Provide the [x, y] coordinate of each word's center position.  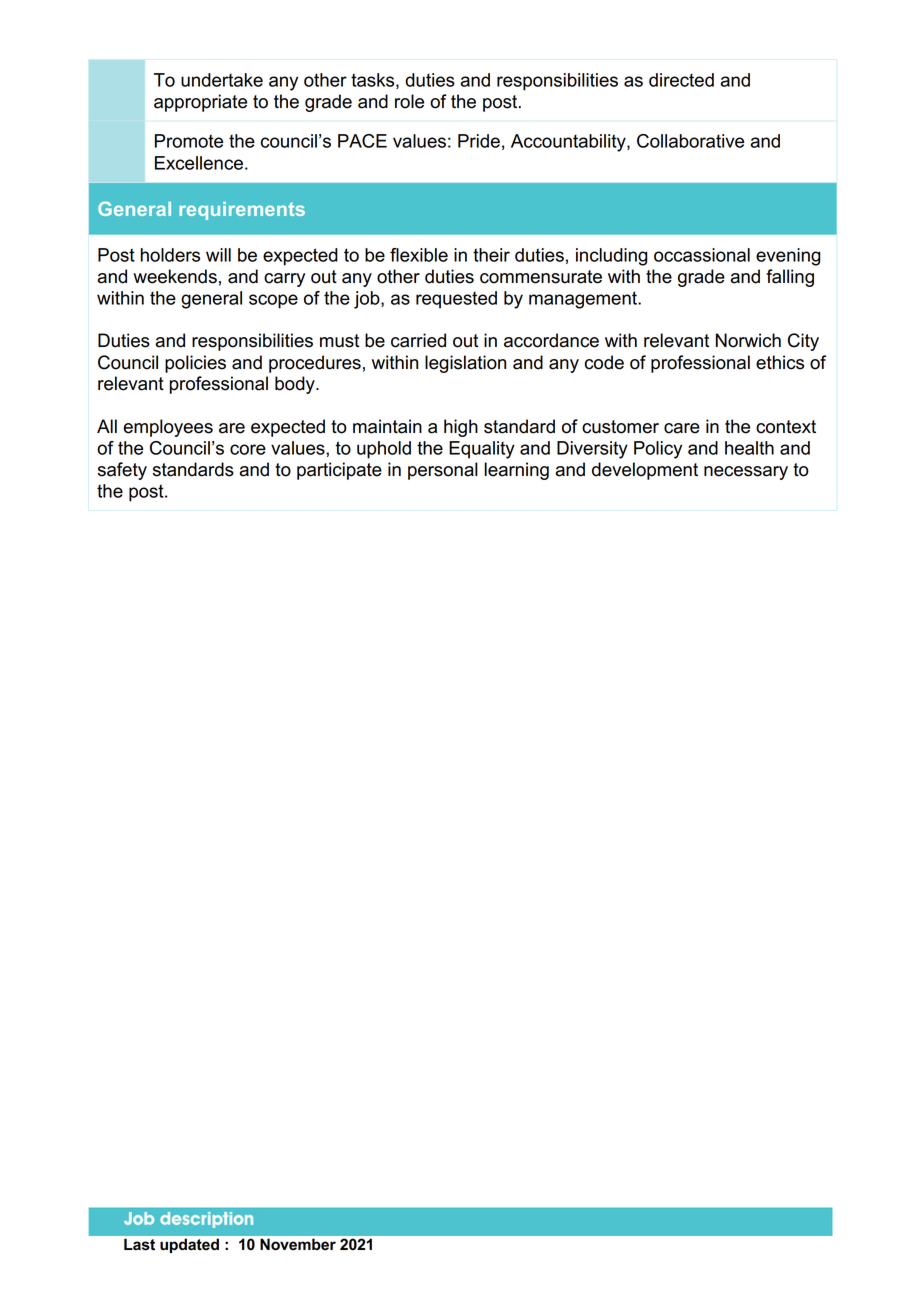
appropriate [200, 103]
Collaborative [690, 141]
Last [139, 1245]
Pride [479, 141]
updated [189, 1246]
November [298, 1244]
